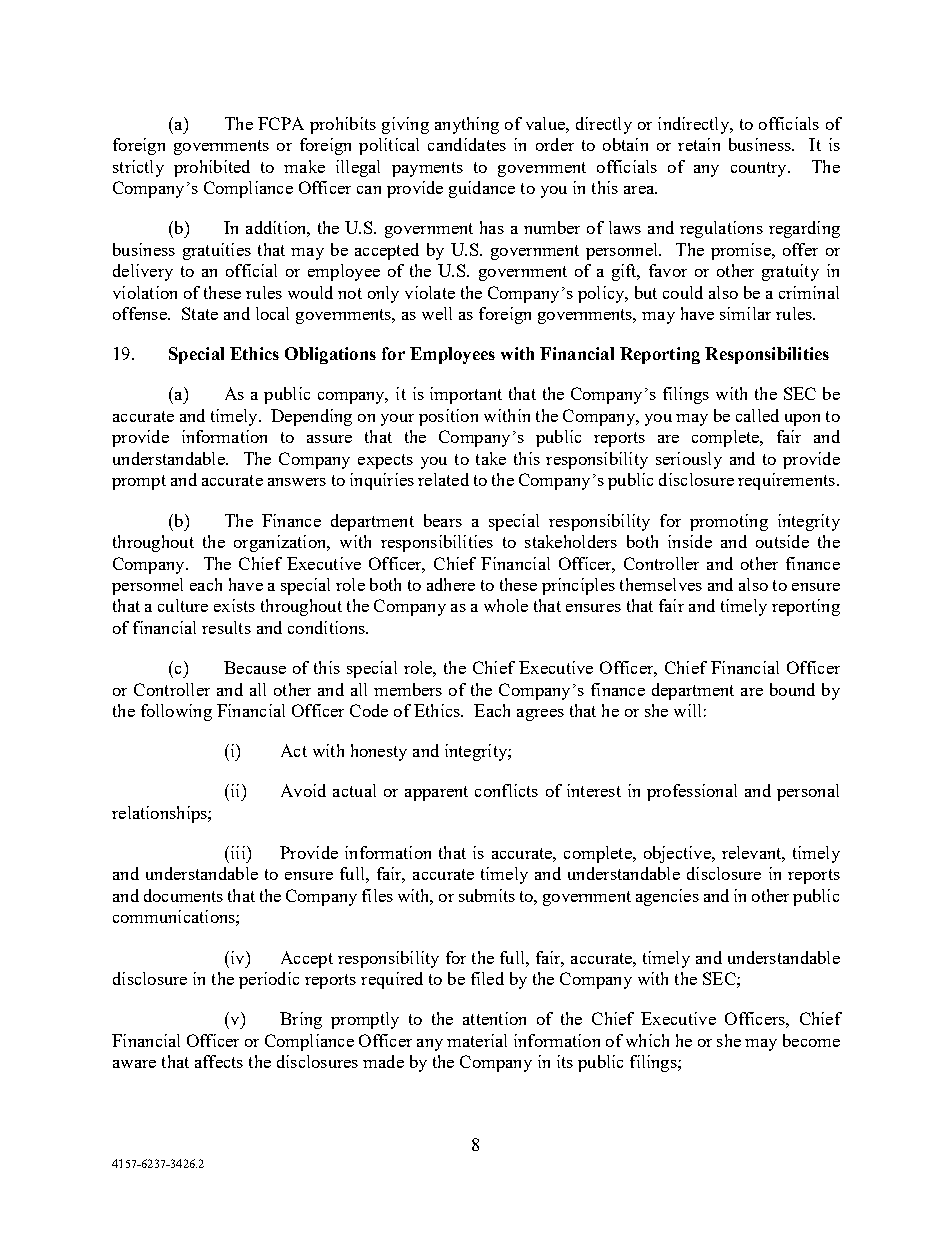 The image size is (952, 1233). Describe the element at coordinates (219, 1061) in the image. I see `affects` at that location.
